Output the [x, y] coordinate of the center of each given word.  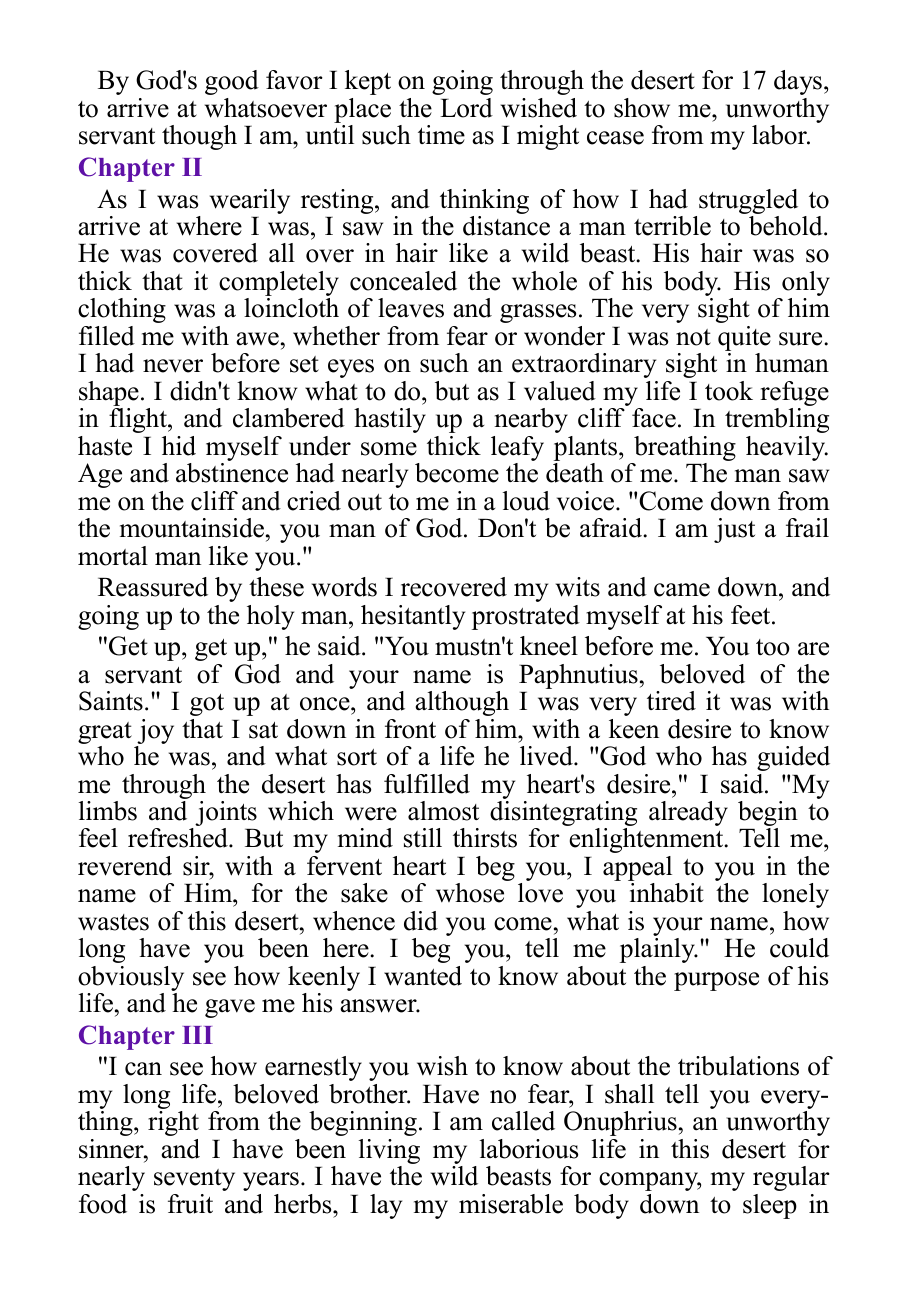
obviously [131, 980]
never [173, 366]
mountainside [192, 528]
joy [155, 731]
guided [793, 758]
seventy [194, 1180]
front [410, 729]
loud [526, 501]
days [798, 82]
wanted [423, 976]
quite [744, 340]
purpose [716, 981]
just [734, 530]
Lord [466, 108]
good [232, 82]
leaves [411, 308]
